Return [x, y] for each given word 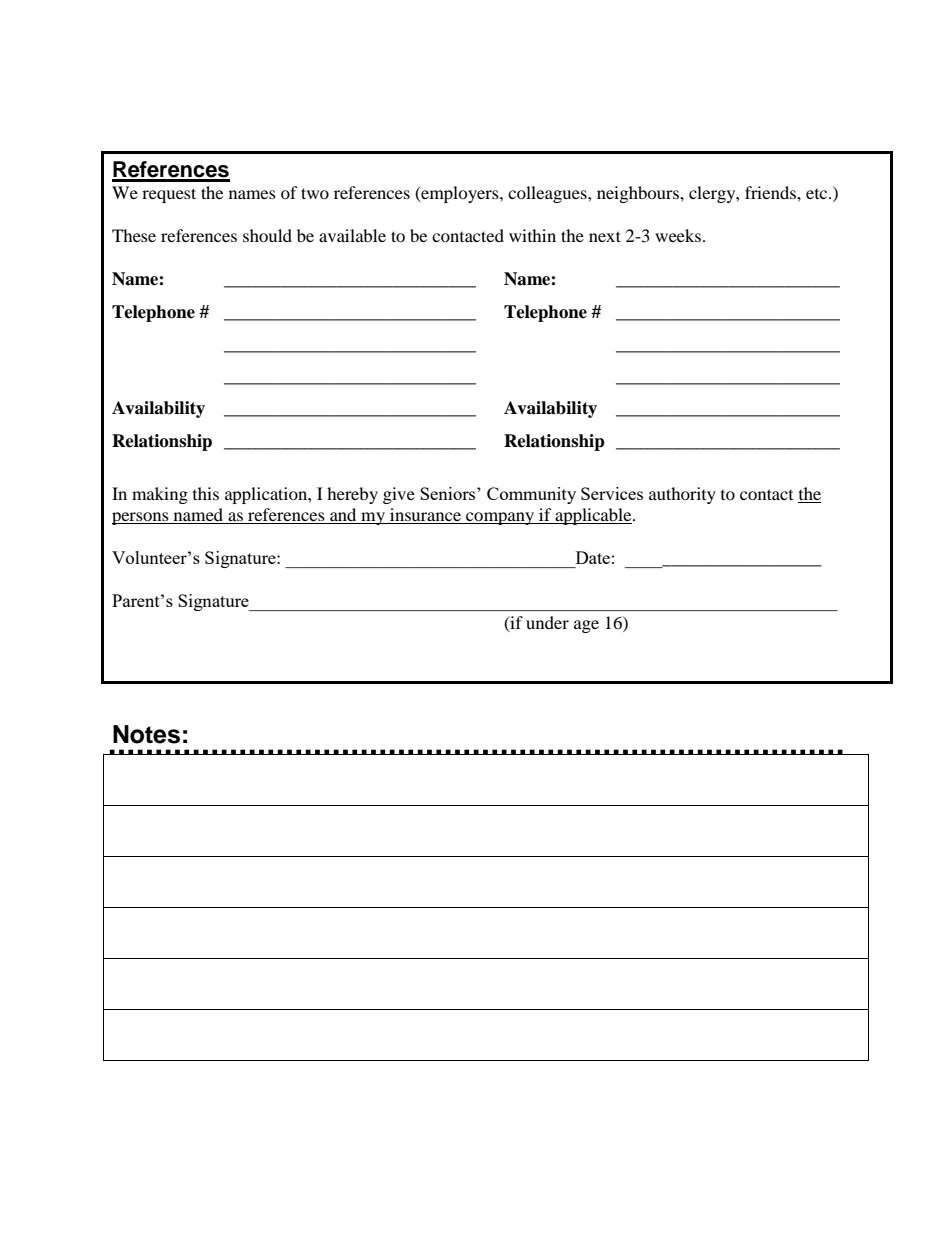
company [500, 518]
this [206, 493]
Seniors [449, 493]
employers [460, 194]
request [169, 195]
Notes [146, 734]
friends [771, 192]
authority [682, 495]
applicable [593, 516]
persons [141, 518]
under [547, 622]
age [586, 626]
